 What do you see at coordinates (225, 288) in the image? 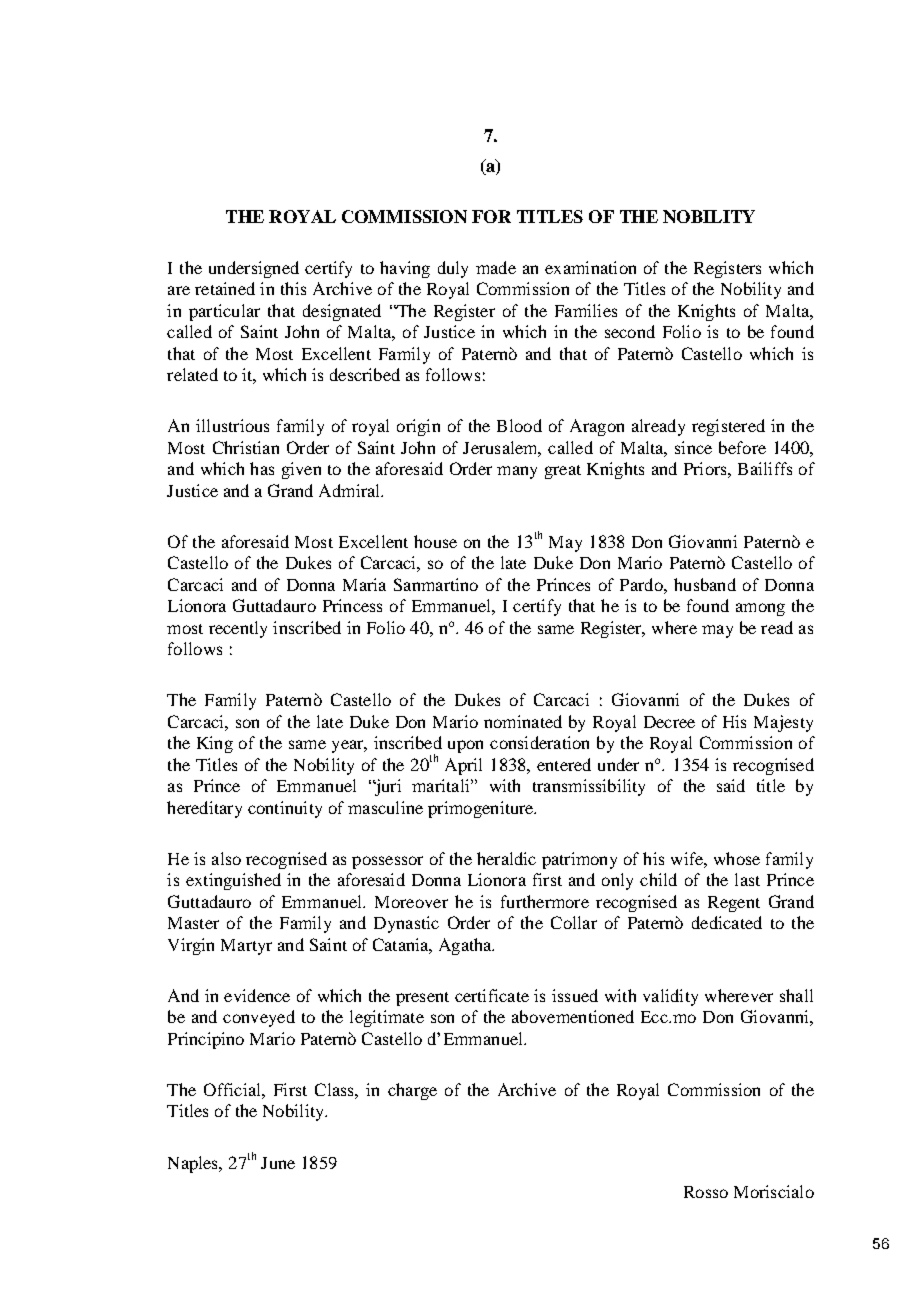
I see `retained` at bounding box center [225, 288].
